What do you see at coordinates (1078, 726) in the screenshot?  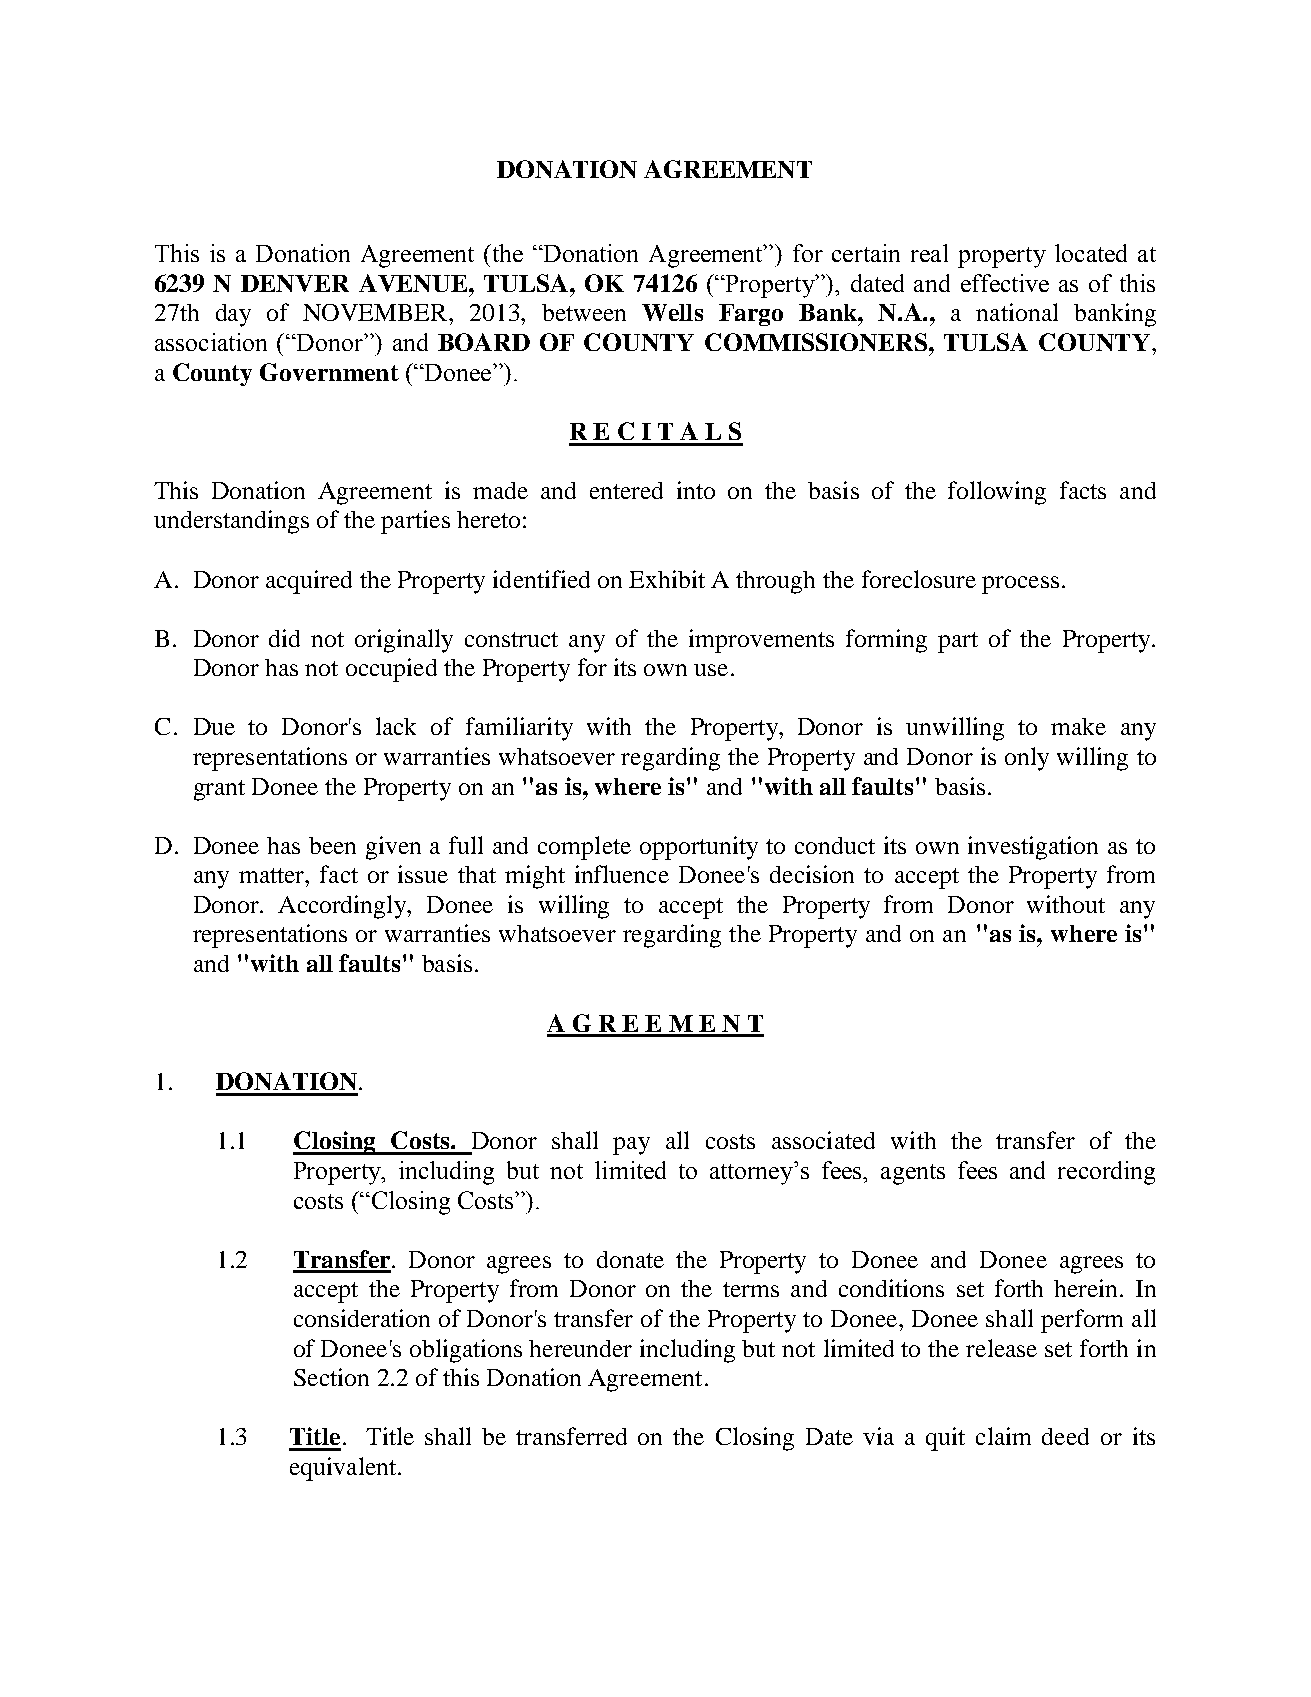 I see `make` at bounding box center [1078, 726].
